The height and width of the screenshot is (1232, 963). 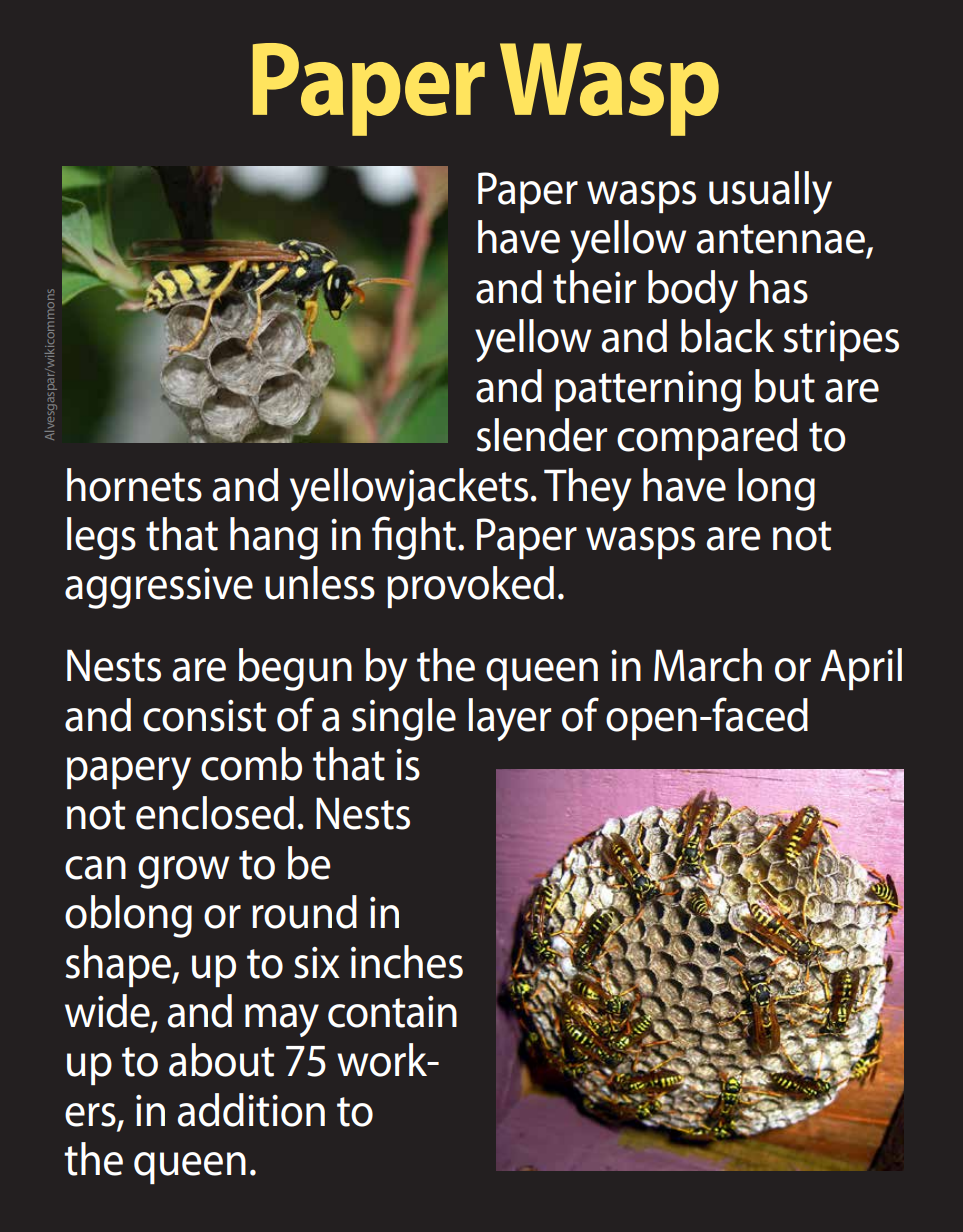 I want to click on compared, so click(x=707, y=439).
